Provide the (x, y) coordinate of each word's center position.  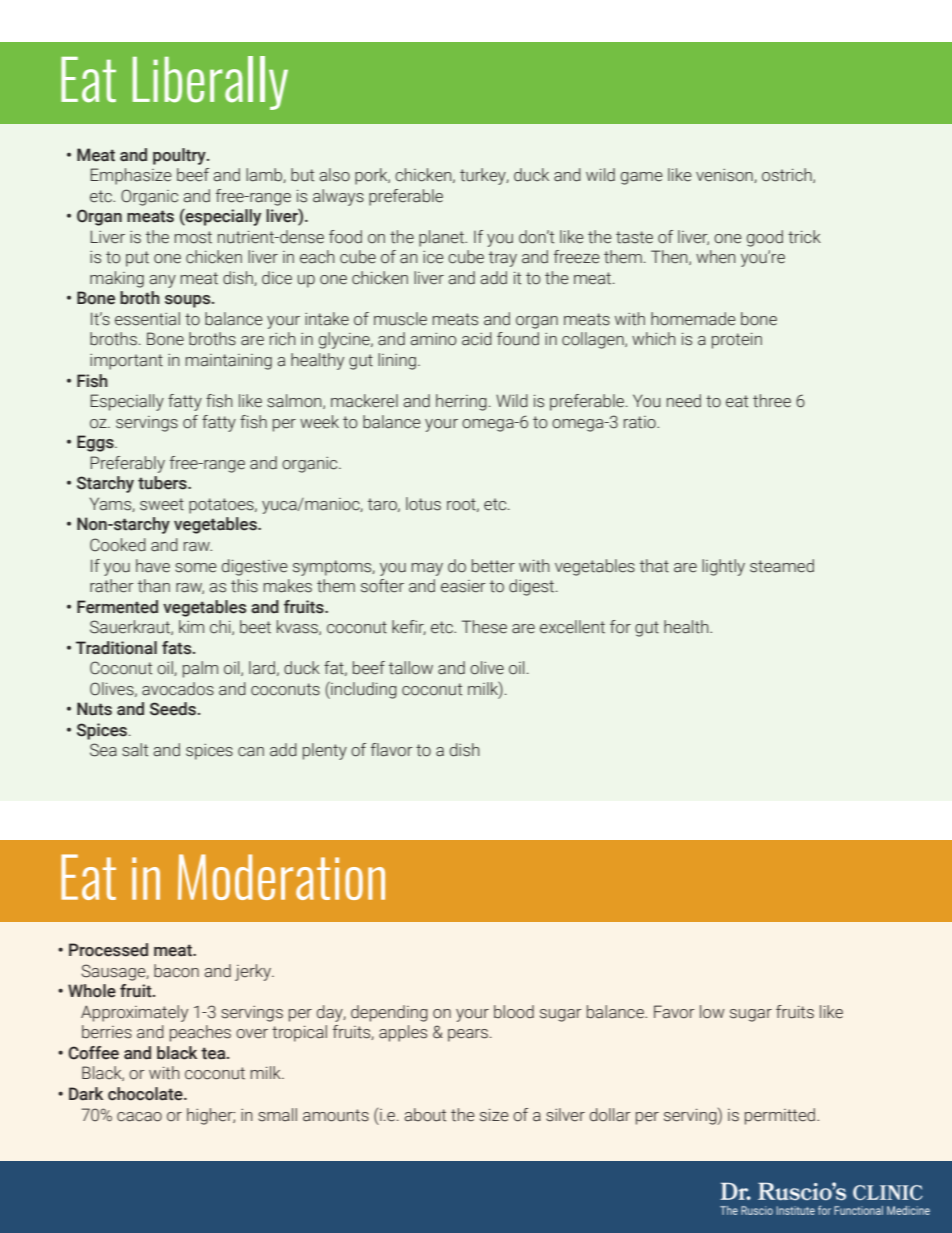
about (425, 1115)
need (684, 401)
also (334, 175)
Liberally (210, 83)
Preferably (127, 464)
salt (135, 750)
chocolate (146, 1094)
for (620, 627)
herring (461, 402)
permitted (781, 1116)
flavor (392, 750)
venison (725, 176)
